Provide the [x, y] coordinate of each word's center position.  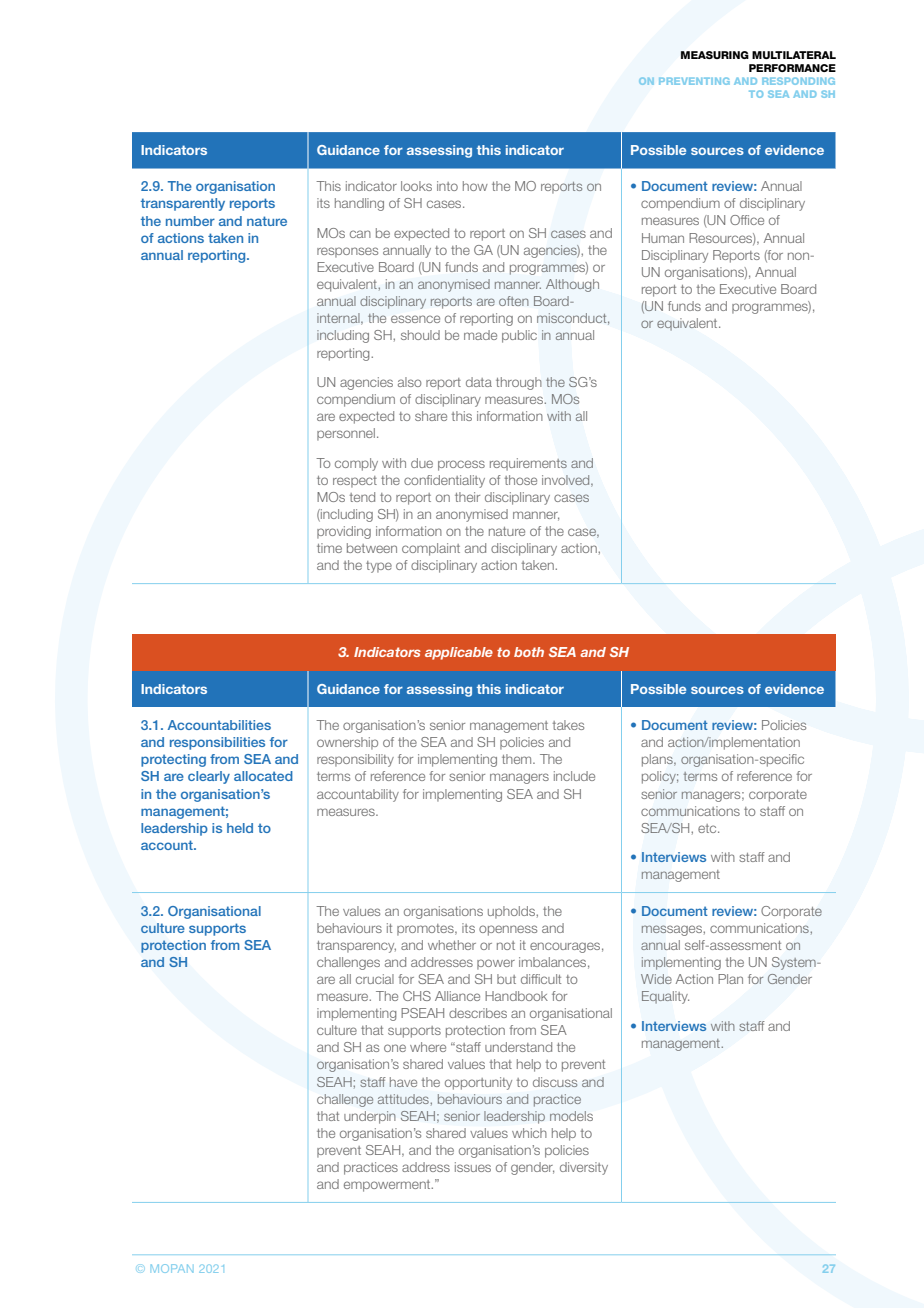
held [240, 828]
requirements [528, 464]
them [518, 759]
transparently [183, 204]
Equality [665, 997]
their [467, 497]
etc [708, 828]
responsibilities [217, 743]
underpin [370, 1117]
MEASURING [715, 55]
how [475, 186]
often [514, 301]
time [329, 548]
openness [508, 930]
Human [663, 238]
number [190, 221]
